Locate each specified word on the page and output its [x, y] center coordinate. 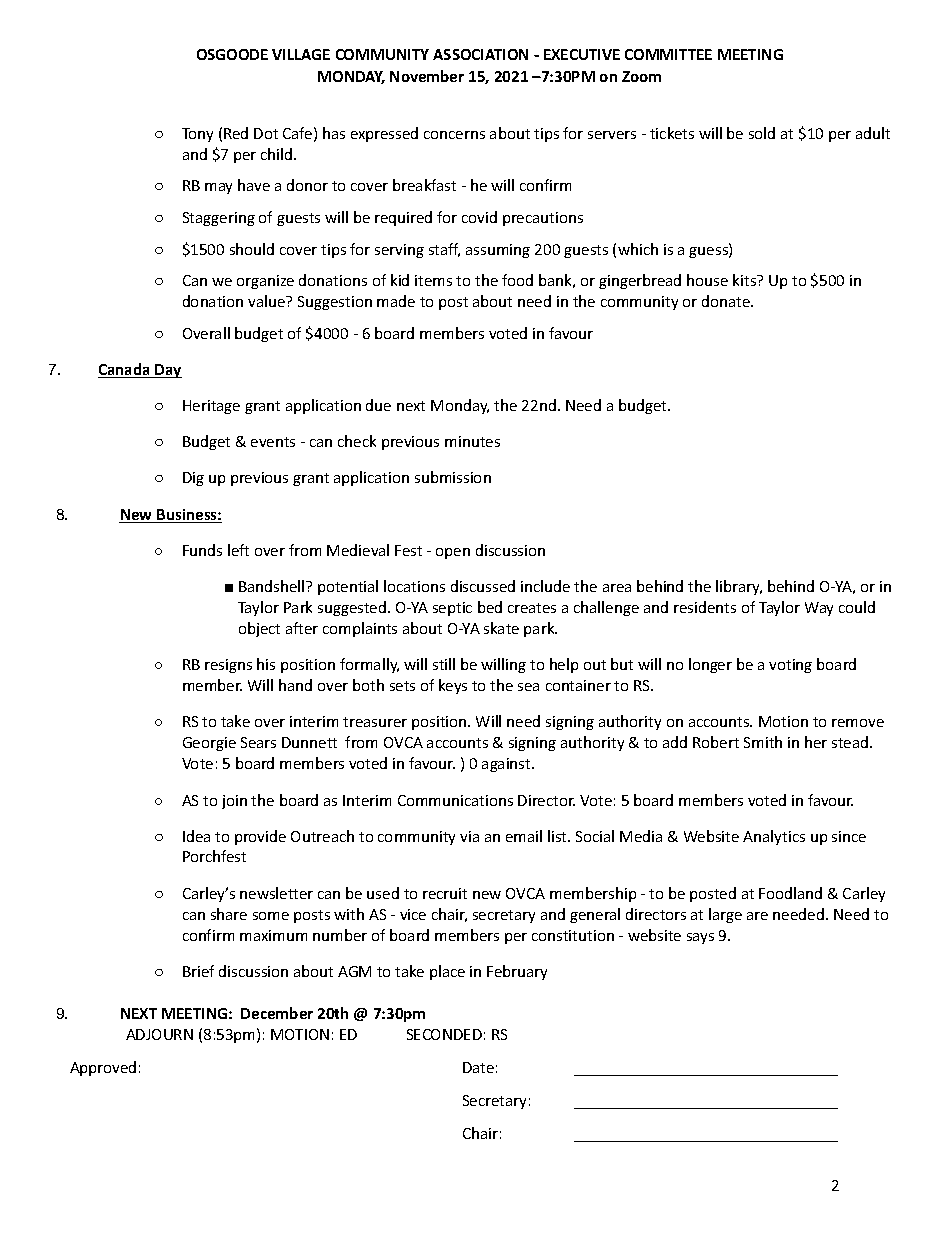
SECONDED [444, 1034]
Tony [197, 135]
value [267, 301]
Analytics [774, 837]
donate [727, 301]
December [277, 1013]
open [453, 553]
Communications [455, 800]
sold [762, 133]
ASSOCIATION [480, 54]
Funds [202, 550]
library [739, 587]
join [234, 802]
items [433, 280]
